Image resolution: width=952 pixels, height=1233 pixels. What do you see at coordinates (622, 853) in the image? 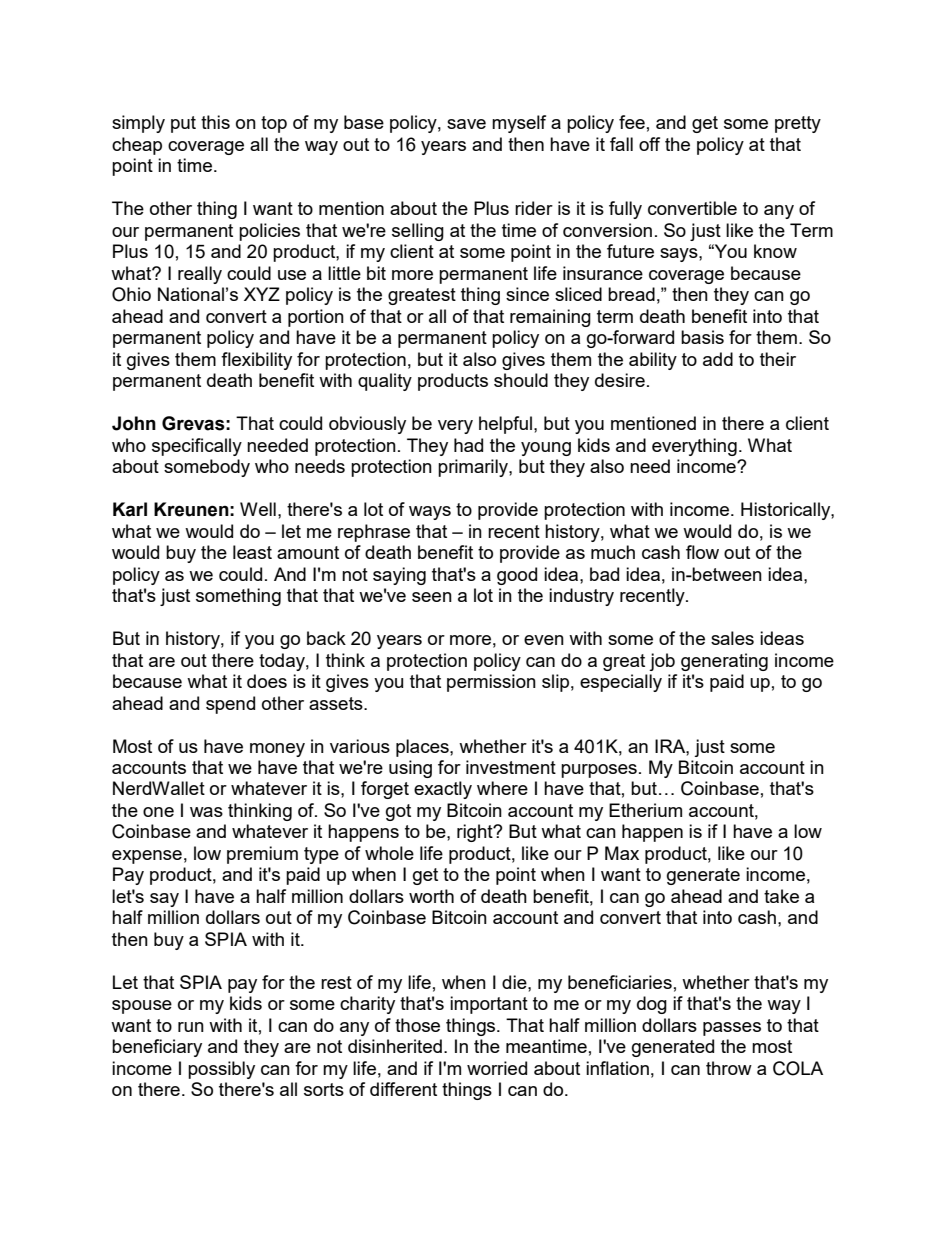
I see `Max` at bounding box center [622, 853].
